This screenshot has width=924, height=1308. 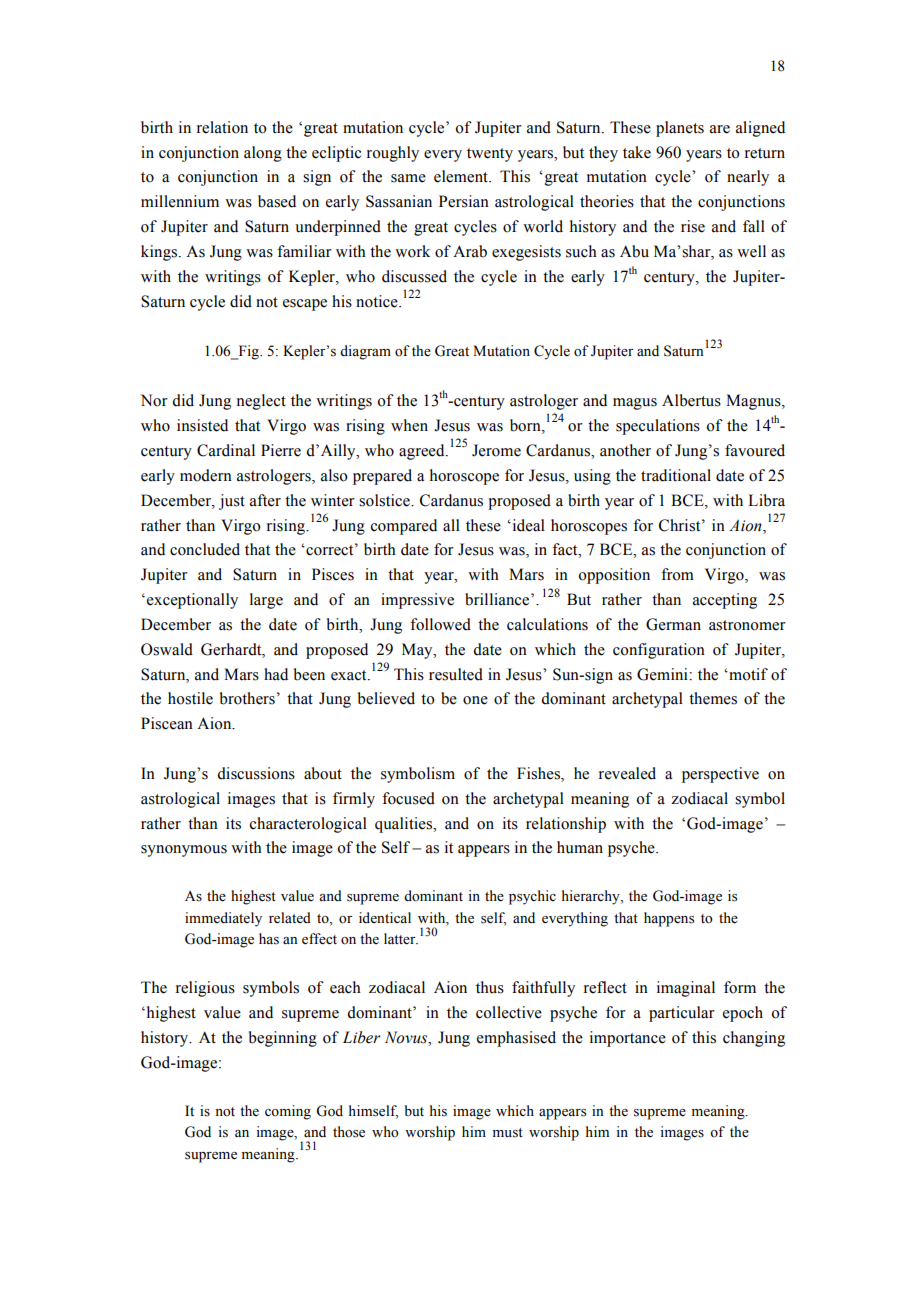 I want to click on take, so click(x=637, y=152).
